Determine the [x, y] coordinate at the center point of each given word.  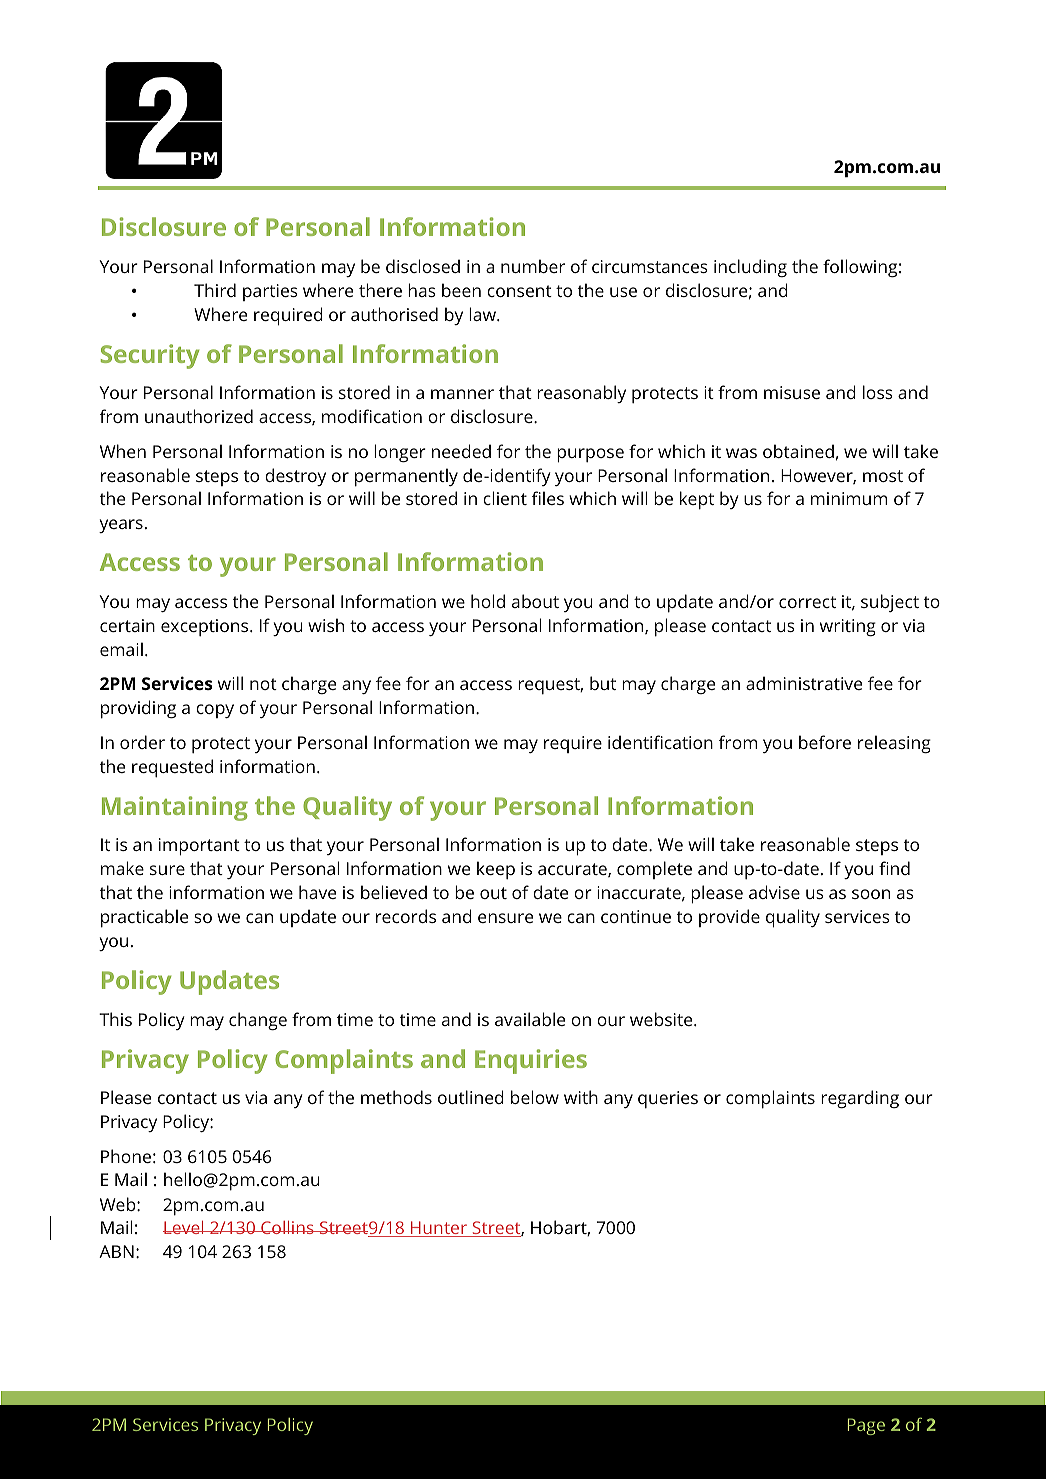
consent [519, 291]
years [121, 526]
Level [184, 1227]
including [750, 268]
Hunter [439, 1229]
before [825, 742]
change [258, 1021]
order [142, 742]
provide [729, 918]
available [530, 1019]
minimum [849, 498]
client [505, 498]
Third [215, 290]
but [603, 683]
